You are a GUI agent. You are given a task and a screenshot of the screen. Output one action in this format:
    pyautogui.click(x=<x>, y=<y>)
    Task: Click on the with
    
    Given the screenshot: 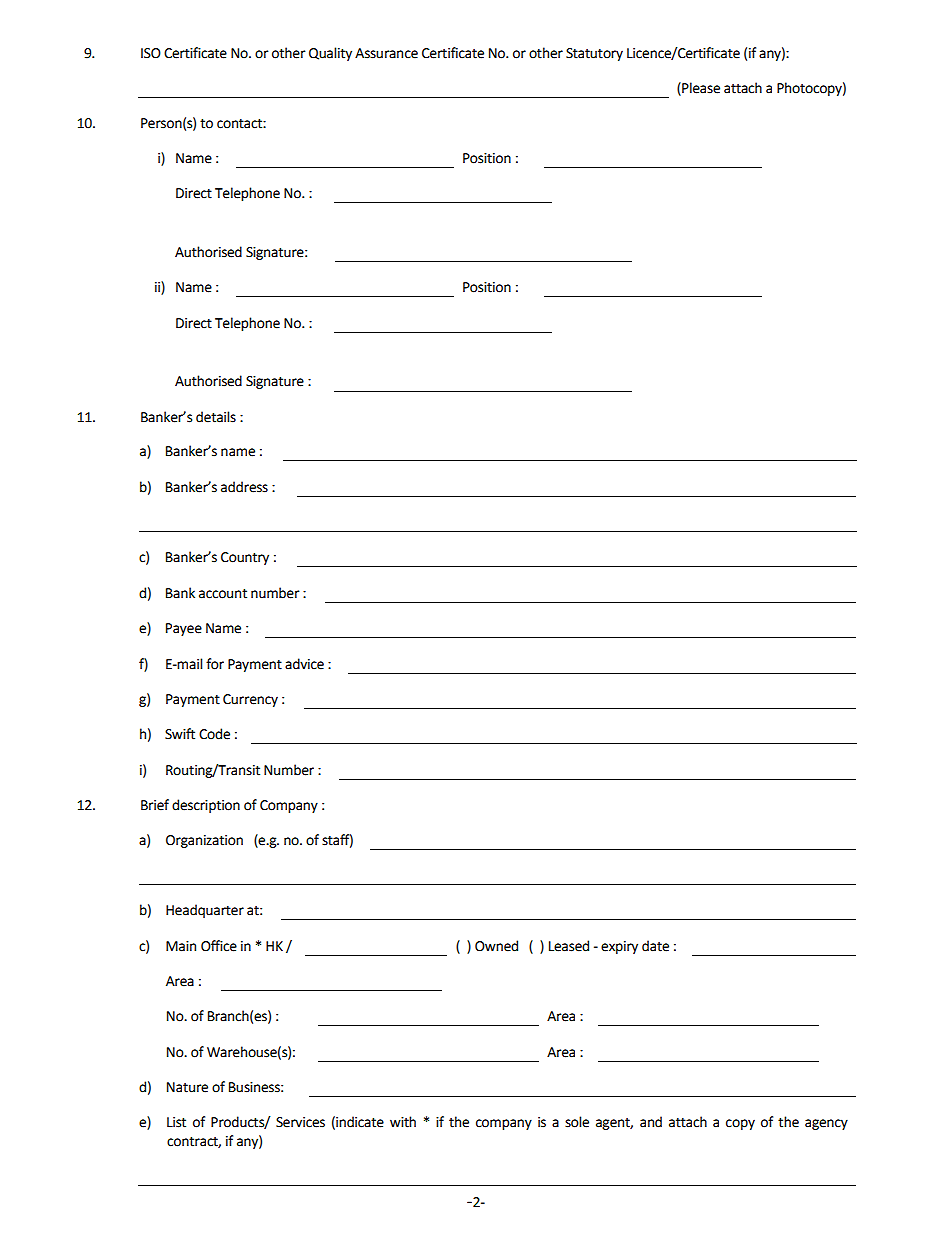 What is the action you would take?
    pyautogui.click(x=403, y=1122)
